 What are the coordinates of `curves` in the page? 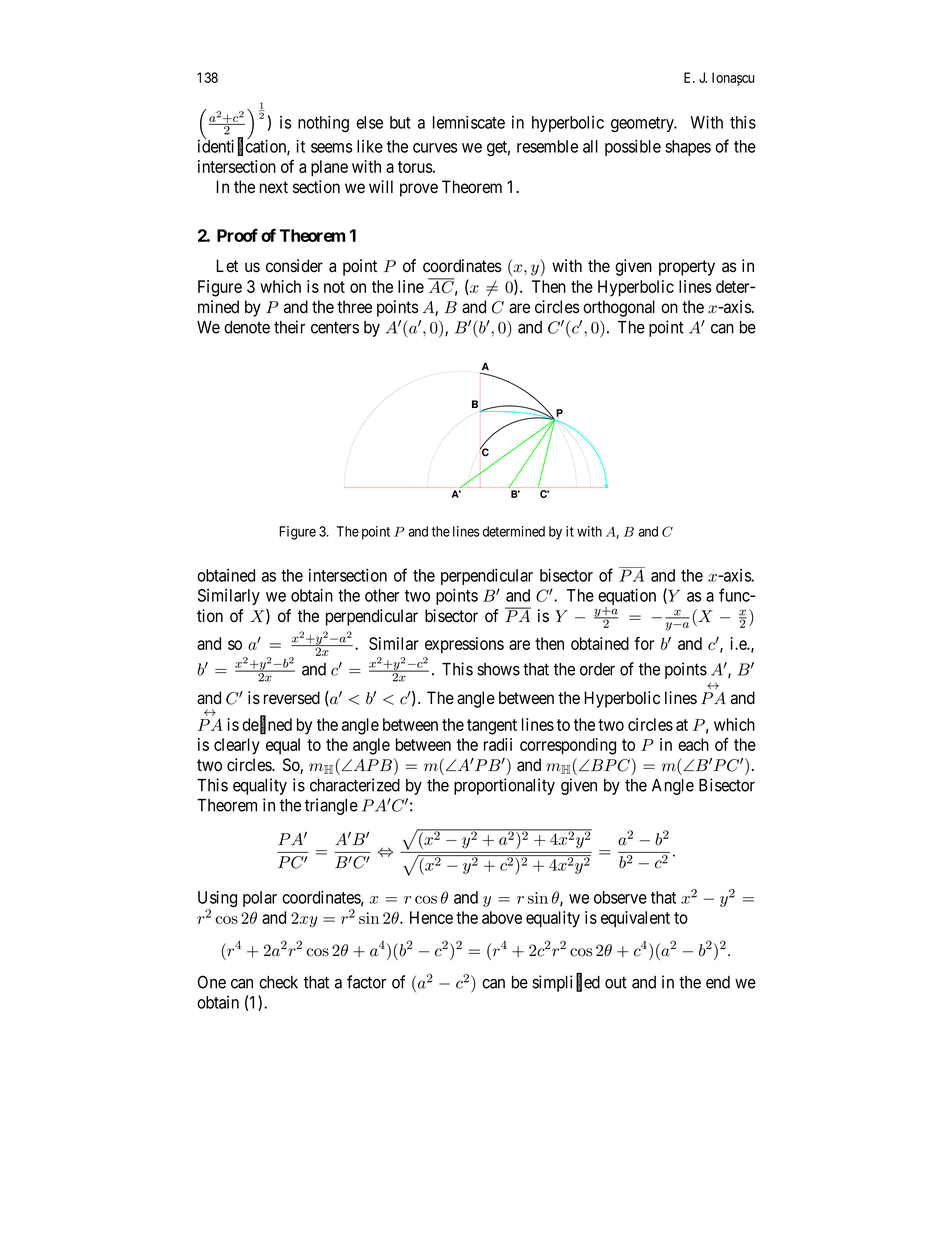 It's located at (435, 148).
